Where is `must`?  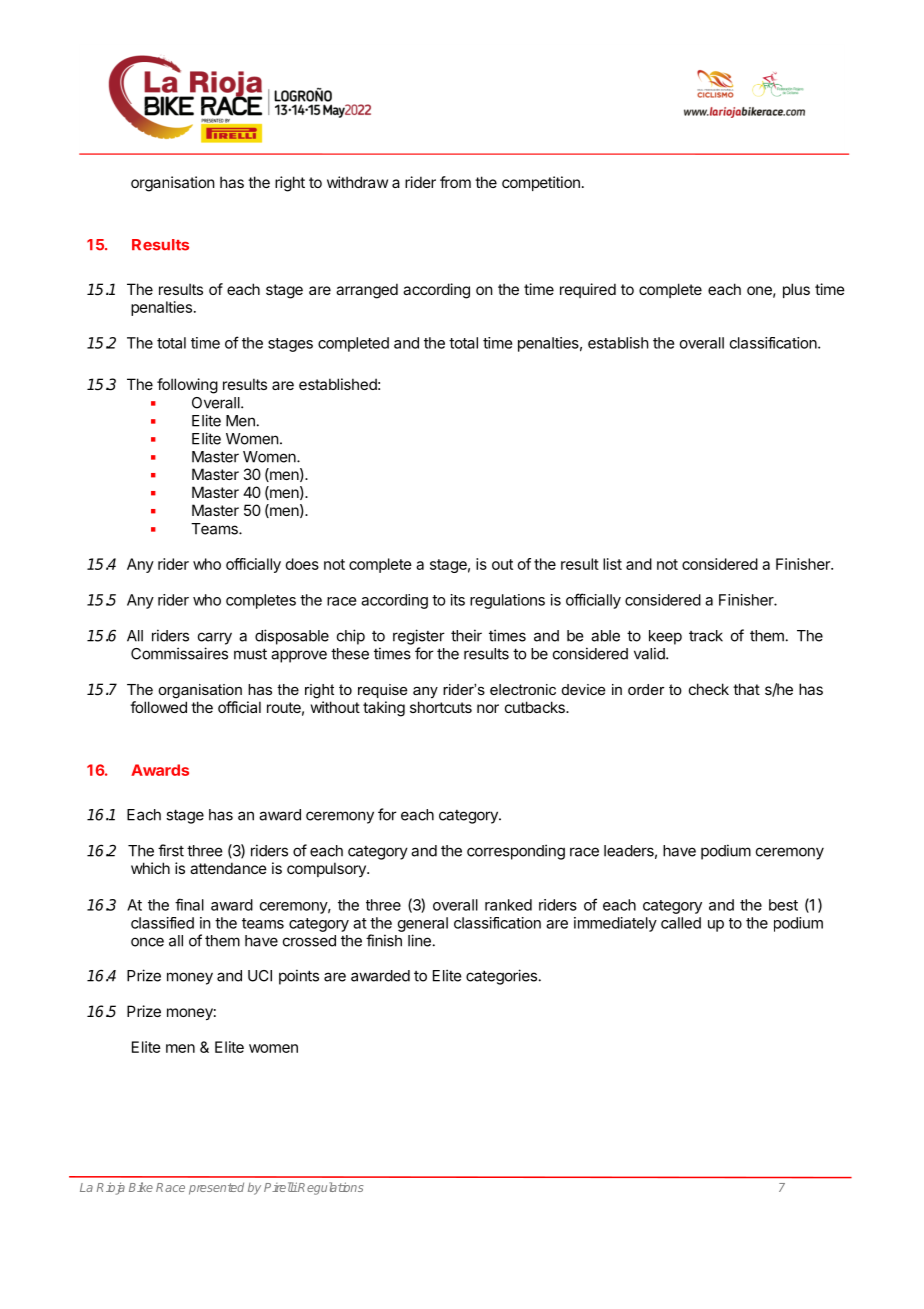 must is located at coordinates (250, 654).
